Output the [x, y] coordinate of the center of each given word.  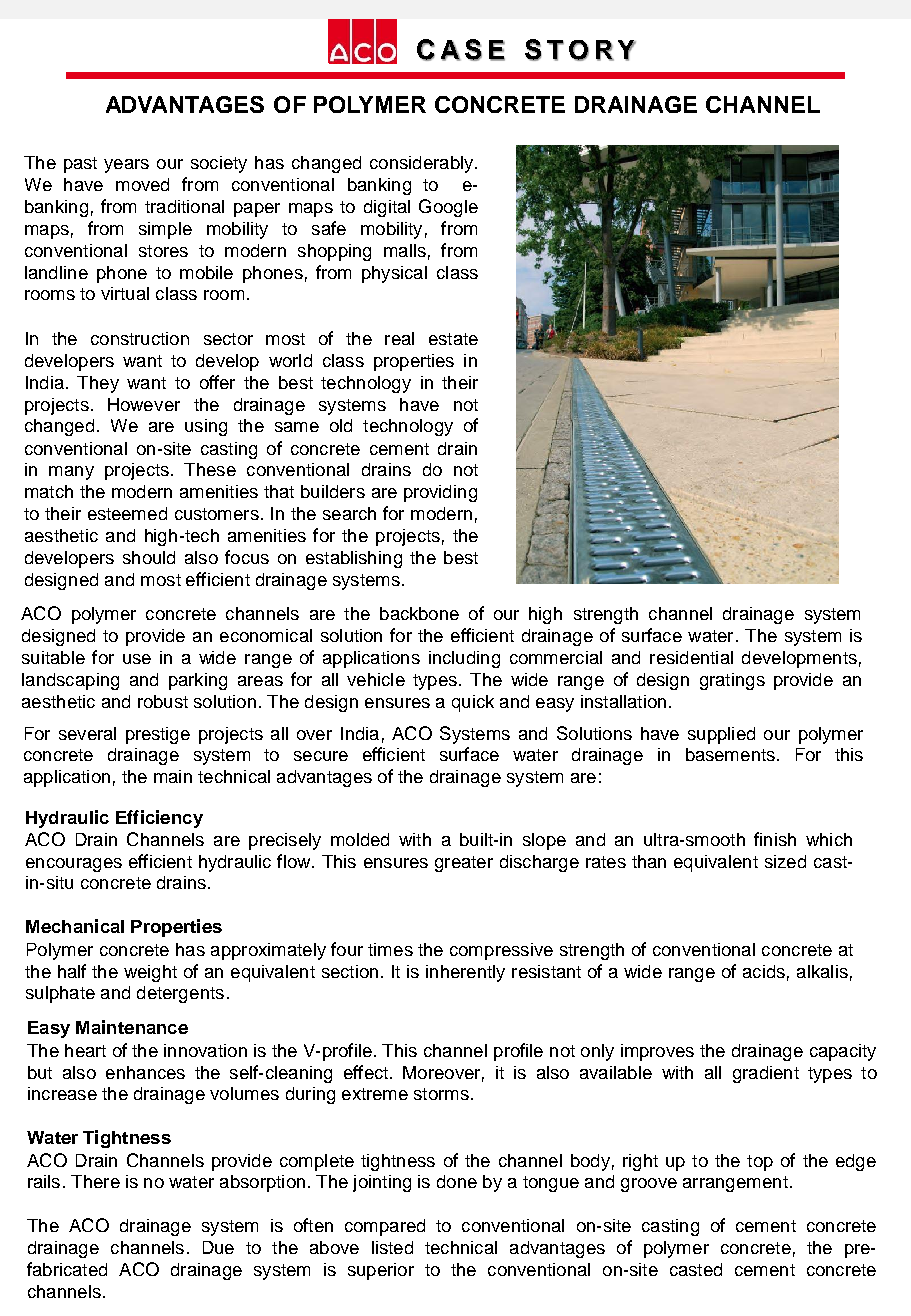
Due [218, 1247]
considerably [421, 164]
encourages [74, 865]
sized [785, 861]
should [149, 557]
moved [142, 184]
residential [691, 657]
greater [464, 864]
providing [440, 493]
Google [448, 208]
